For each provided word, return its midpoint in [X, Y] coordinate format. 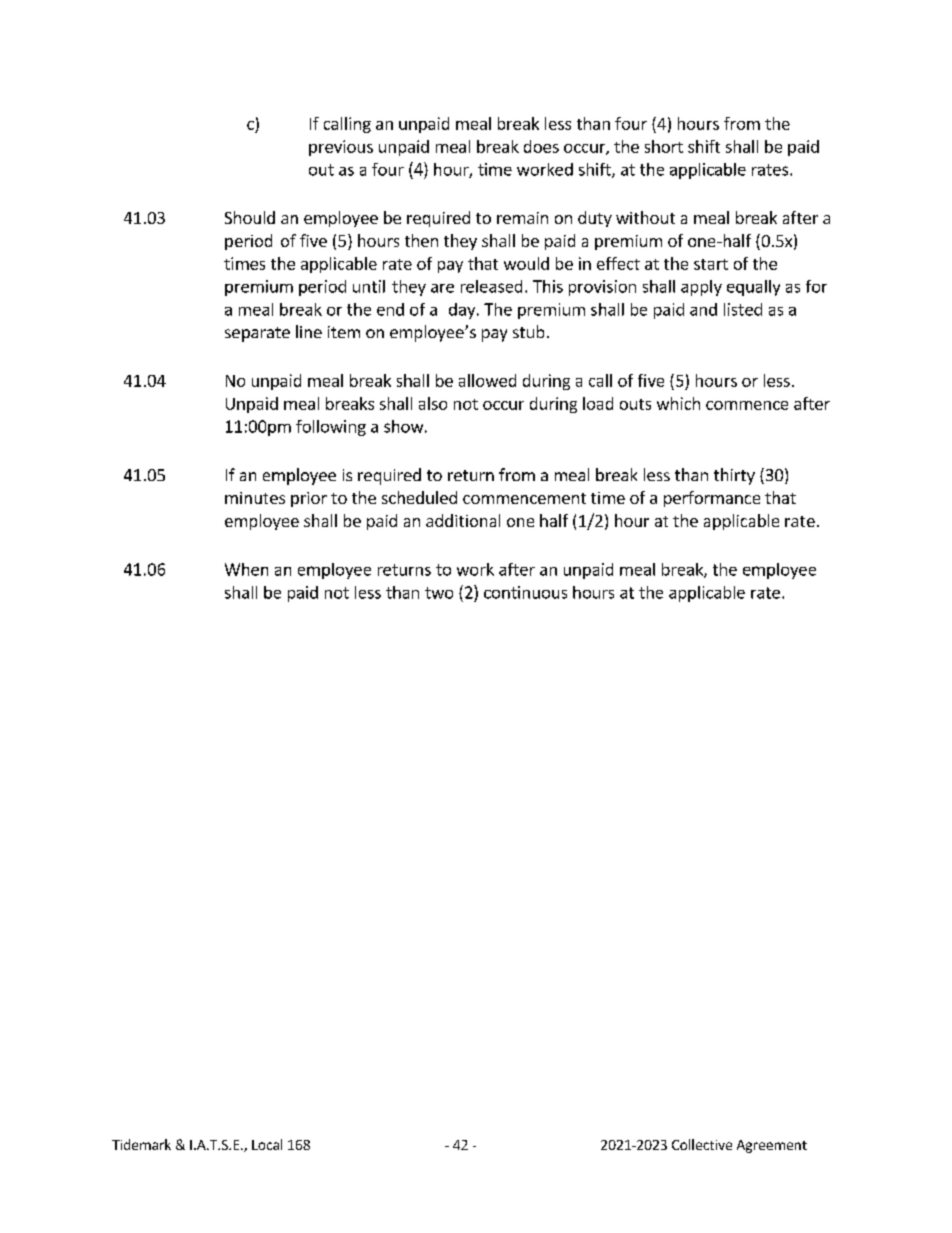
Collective [702, 1144]
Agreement [772, 1146]
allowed [487, 380]
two [439, 593]
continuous [525, 592]
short [664, 146]
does [541, 146]
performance [712, 499]
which [678, 403]
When [246, 569]
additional [463, 520]
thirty [734, 476]
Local [267, 1144]
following [331, 428]
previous [341, 148]
